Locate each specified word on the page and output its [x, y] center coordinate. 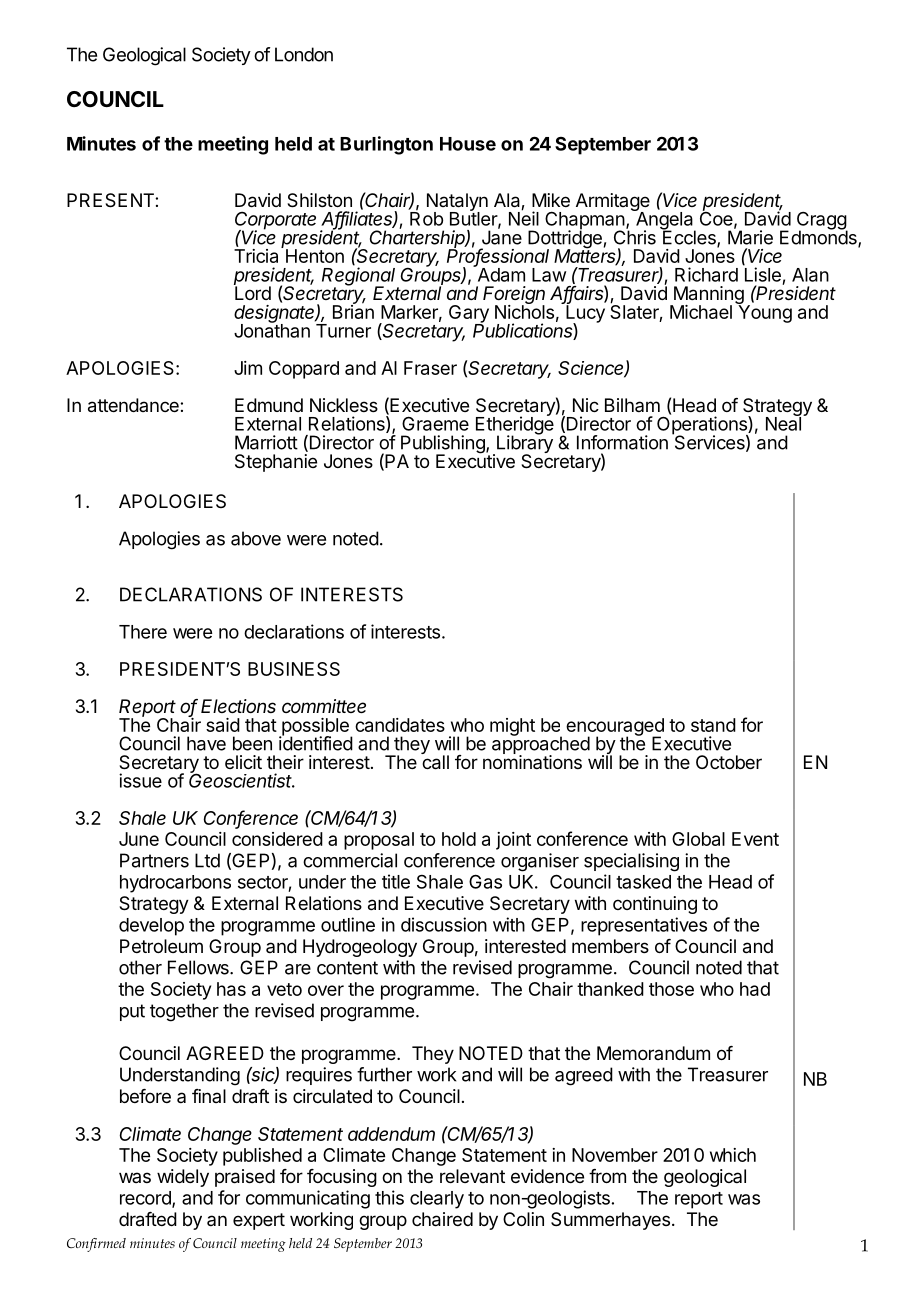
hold [459, 839]
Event [755, 839]
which [733, 1155]
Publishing [444, 445]
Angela [664, 221]
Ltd [207, 860]
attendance [134, 405]
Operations [703, 425]
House [468, 144]
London [304, 54]
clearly [437, 1200]
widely [183, 1178]
